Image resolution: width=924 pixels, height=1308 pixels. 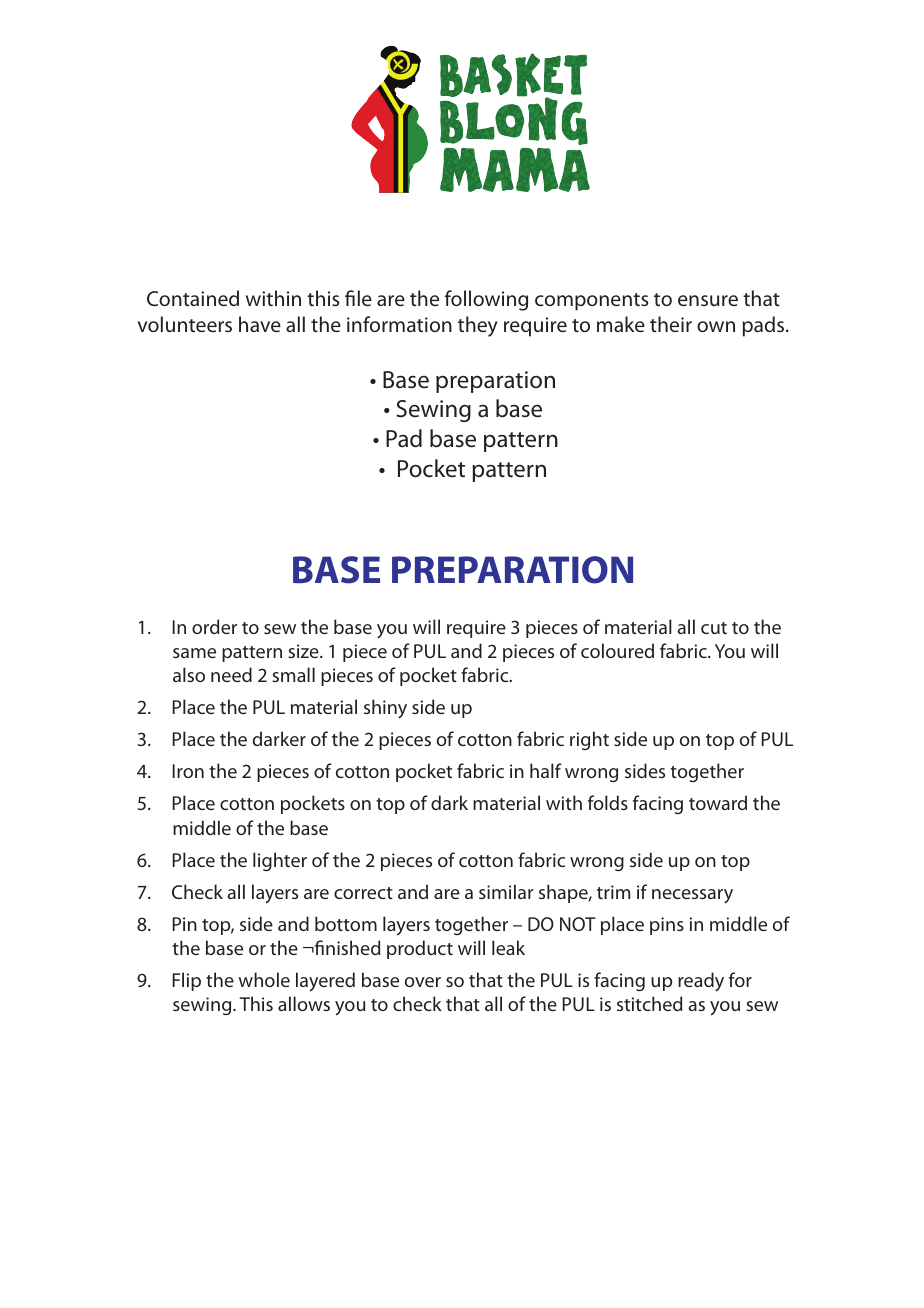 I want to click on need, so click(x=231, y=674).
